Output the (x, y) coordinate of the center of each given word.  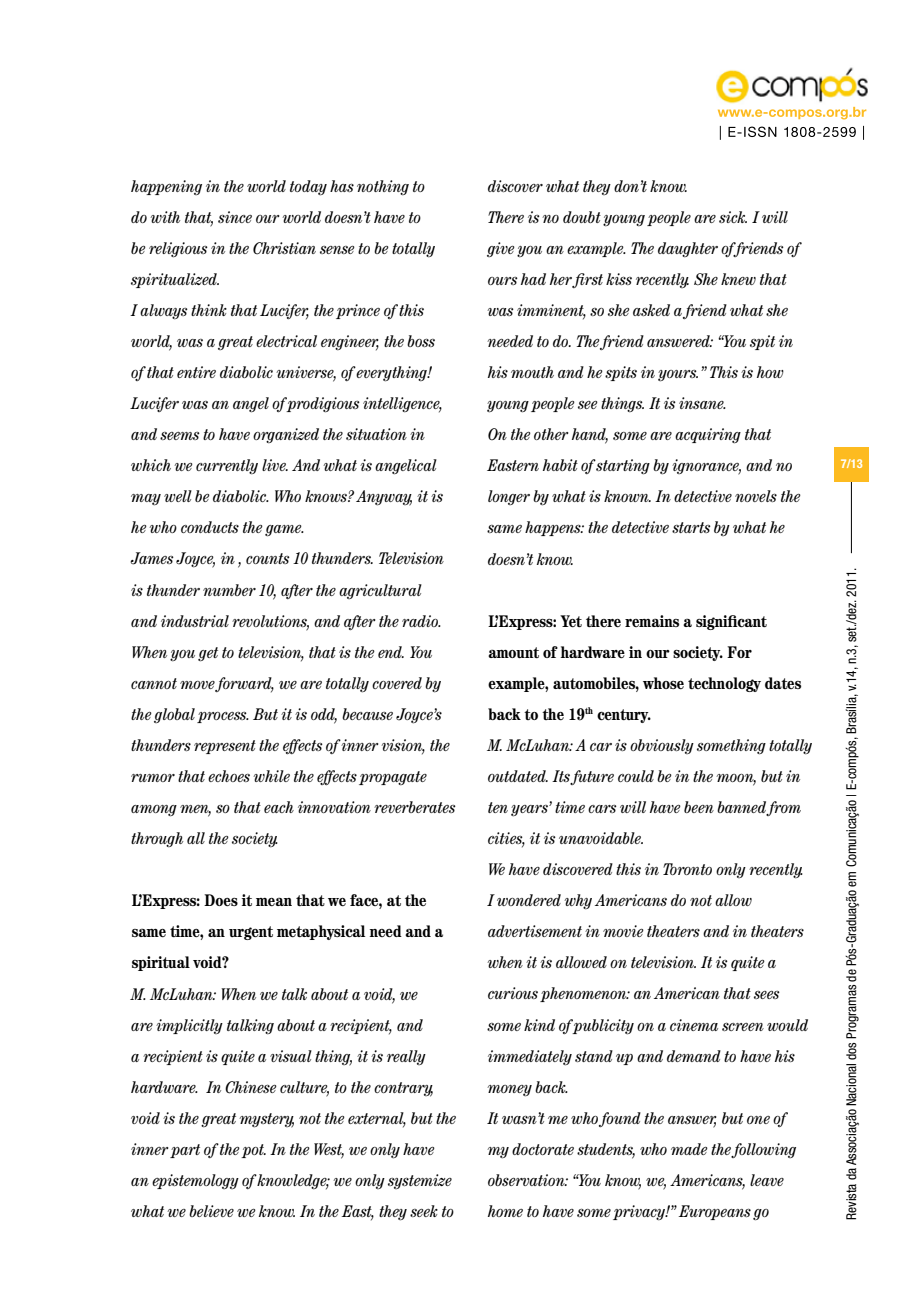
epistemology (195, 1181)
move (198, 686)
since (235, 217)
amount (513, 652)
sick (733, 217)
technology (724, 684)
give (501, 249)
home (505, 1211)
